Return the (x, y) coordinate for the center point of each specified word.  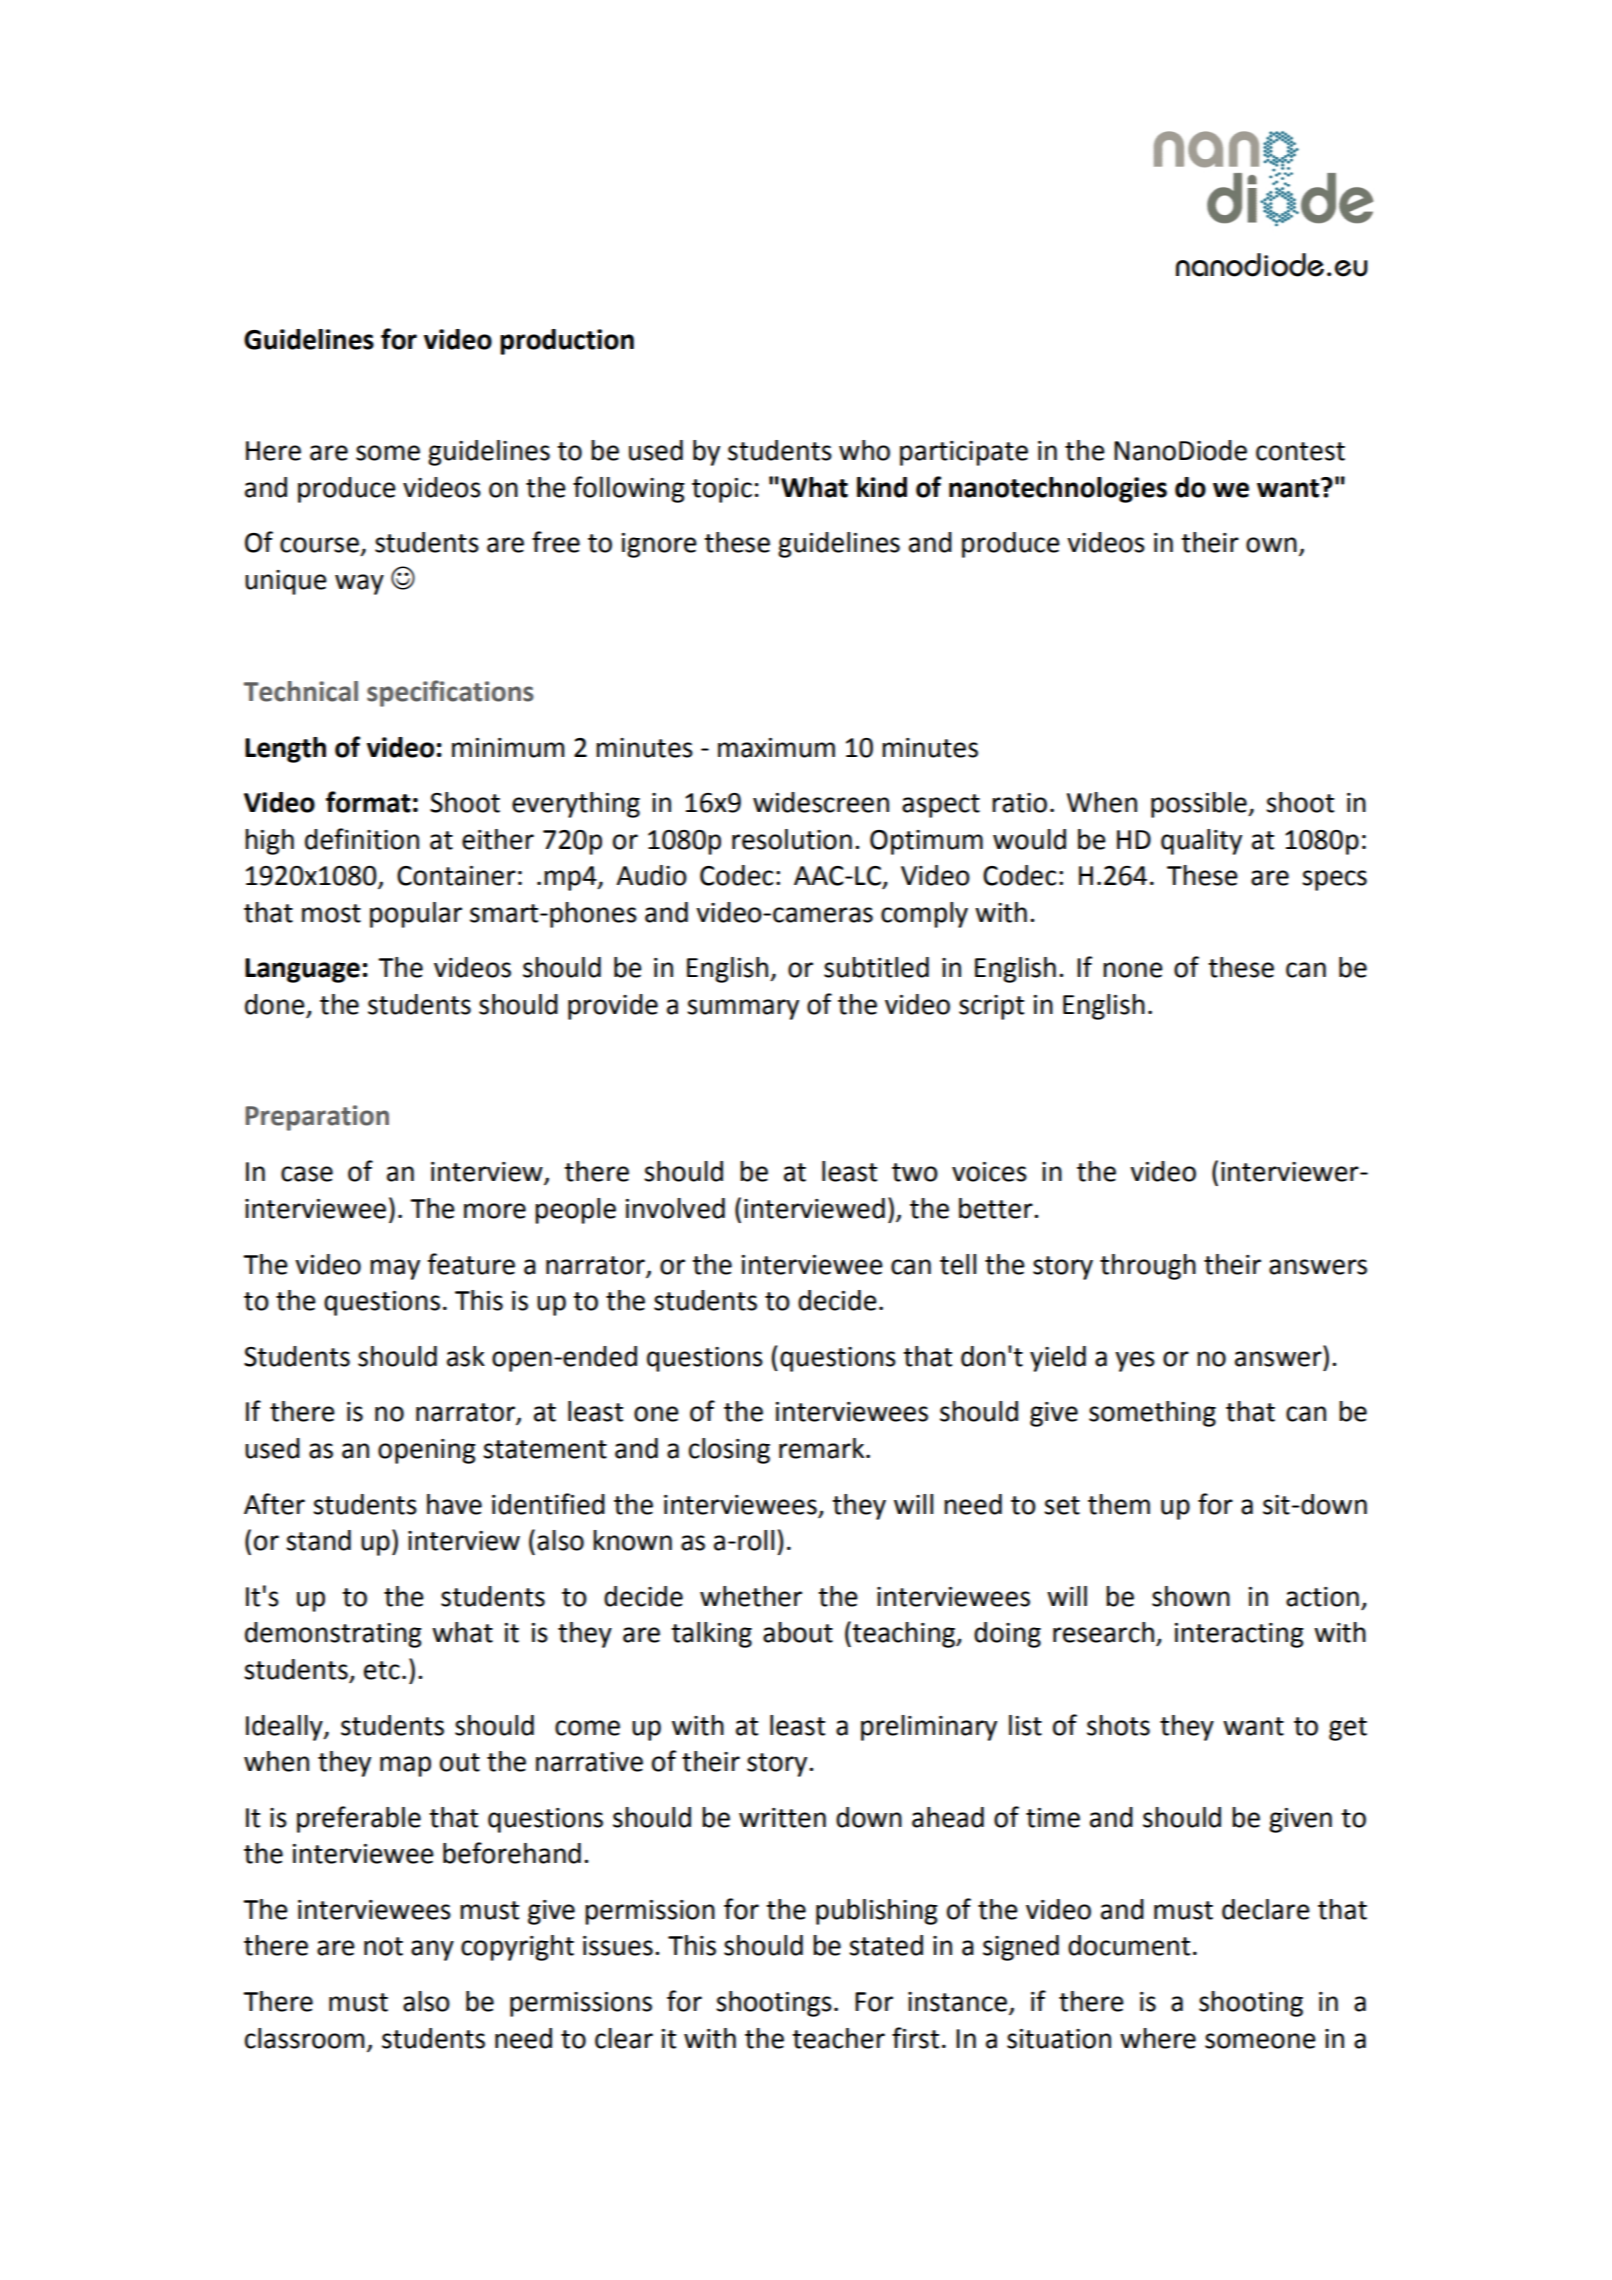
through (1148, 1267)
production (567, 342)
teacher (838, 2038)
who (864, 450)
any (432, 1950)
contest (1300, 451)
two (915, 1172)
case (307, 1174)
